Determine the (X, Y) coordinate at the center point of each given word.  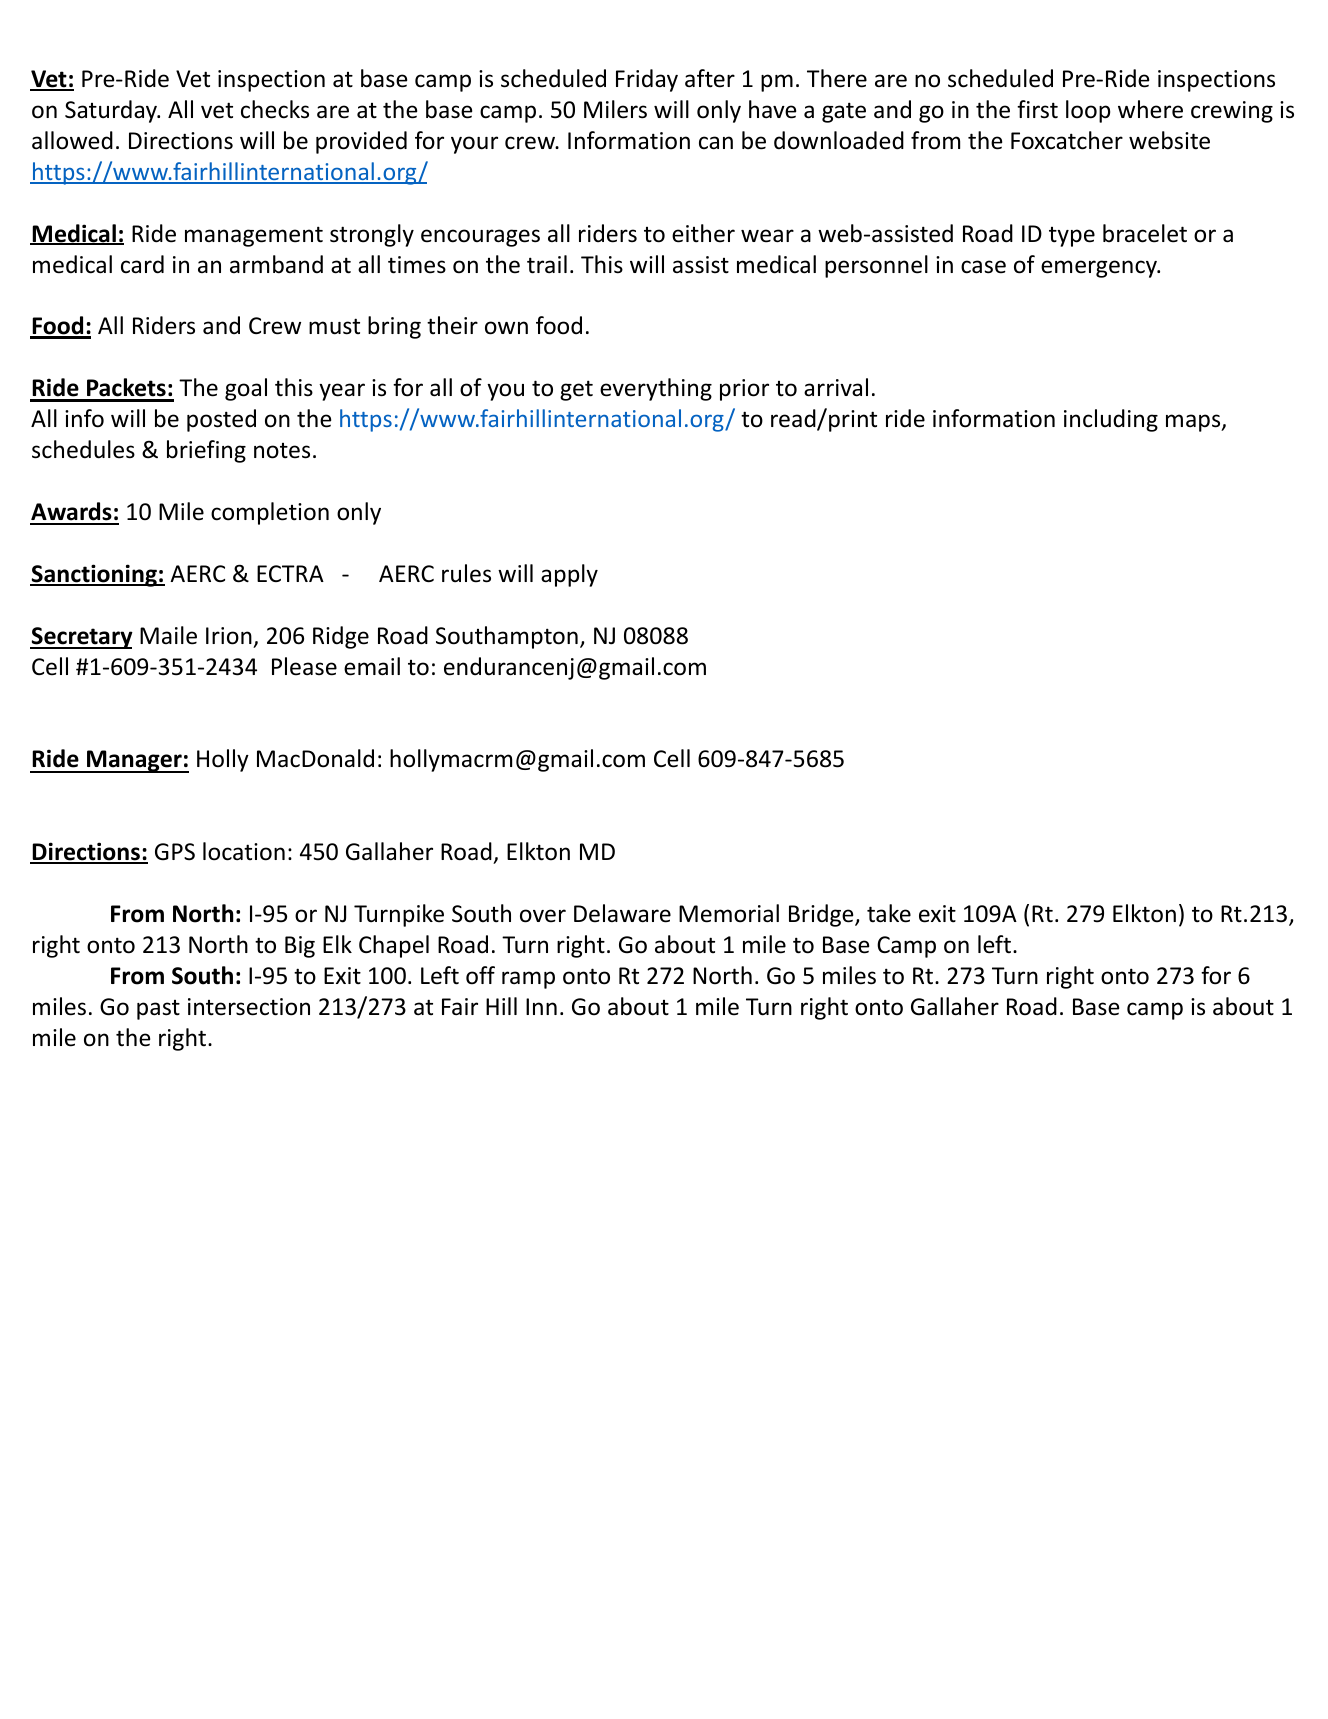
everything (656, 389)
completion (270, 513)
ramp (528, 980)
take (889, 913)
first (1037, 109)
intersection (249, 1007)
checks (275, 109)
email (372, 666)
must (334, 326)
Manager (134, 761)
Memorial (729, 913)
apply (569, 575)
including (1111, 420)
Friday (647, 80)
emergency (1100, 269)
